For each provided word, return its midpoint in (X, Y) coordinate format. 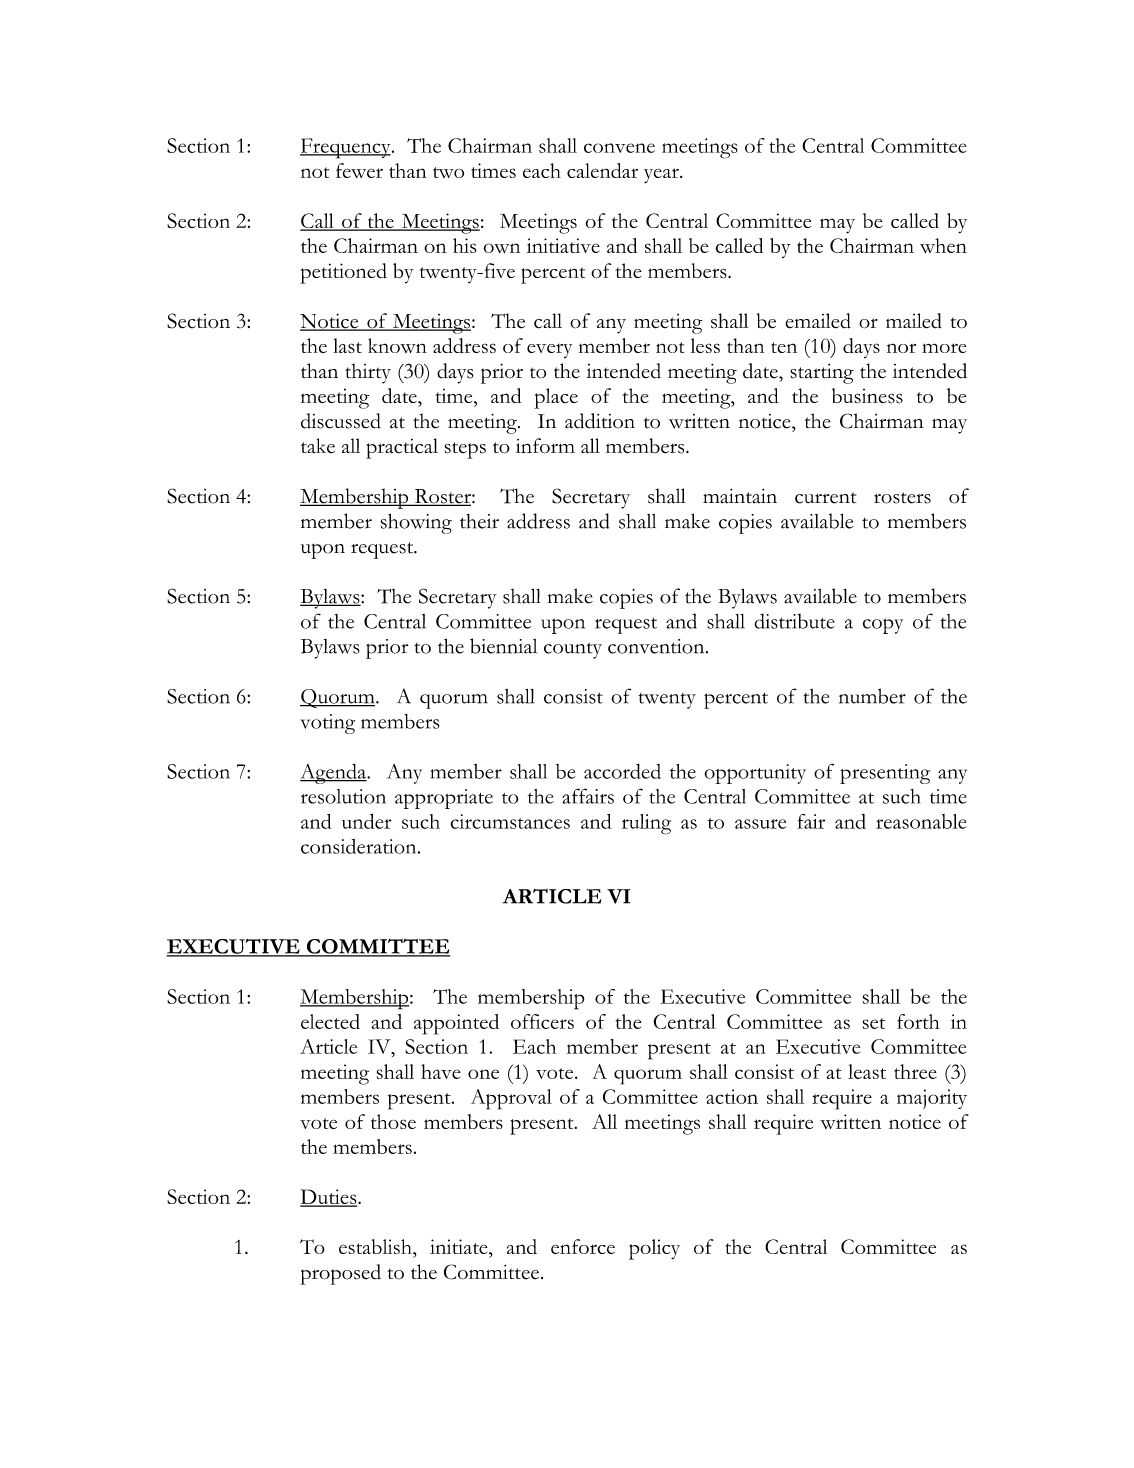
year (662, 176)
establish (376, 1246)
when (943, 245)
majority (932, 1099)
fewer (359, 170)
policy (654, 1249)
